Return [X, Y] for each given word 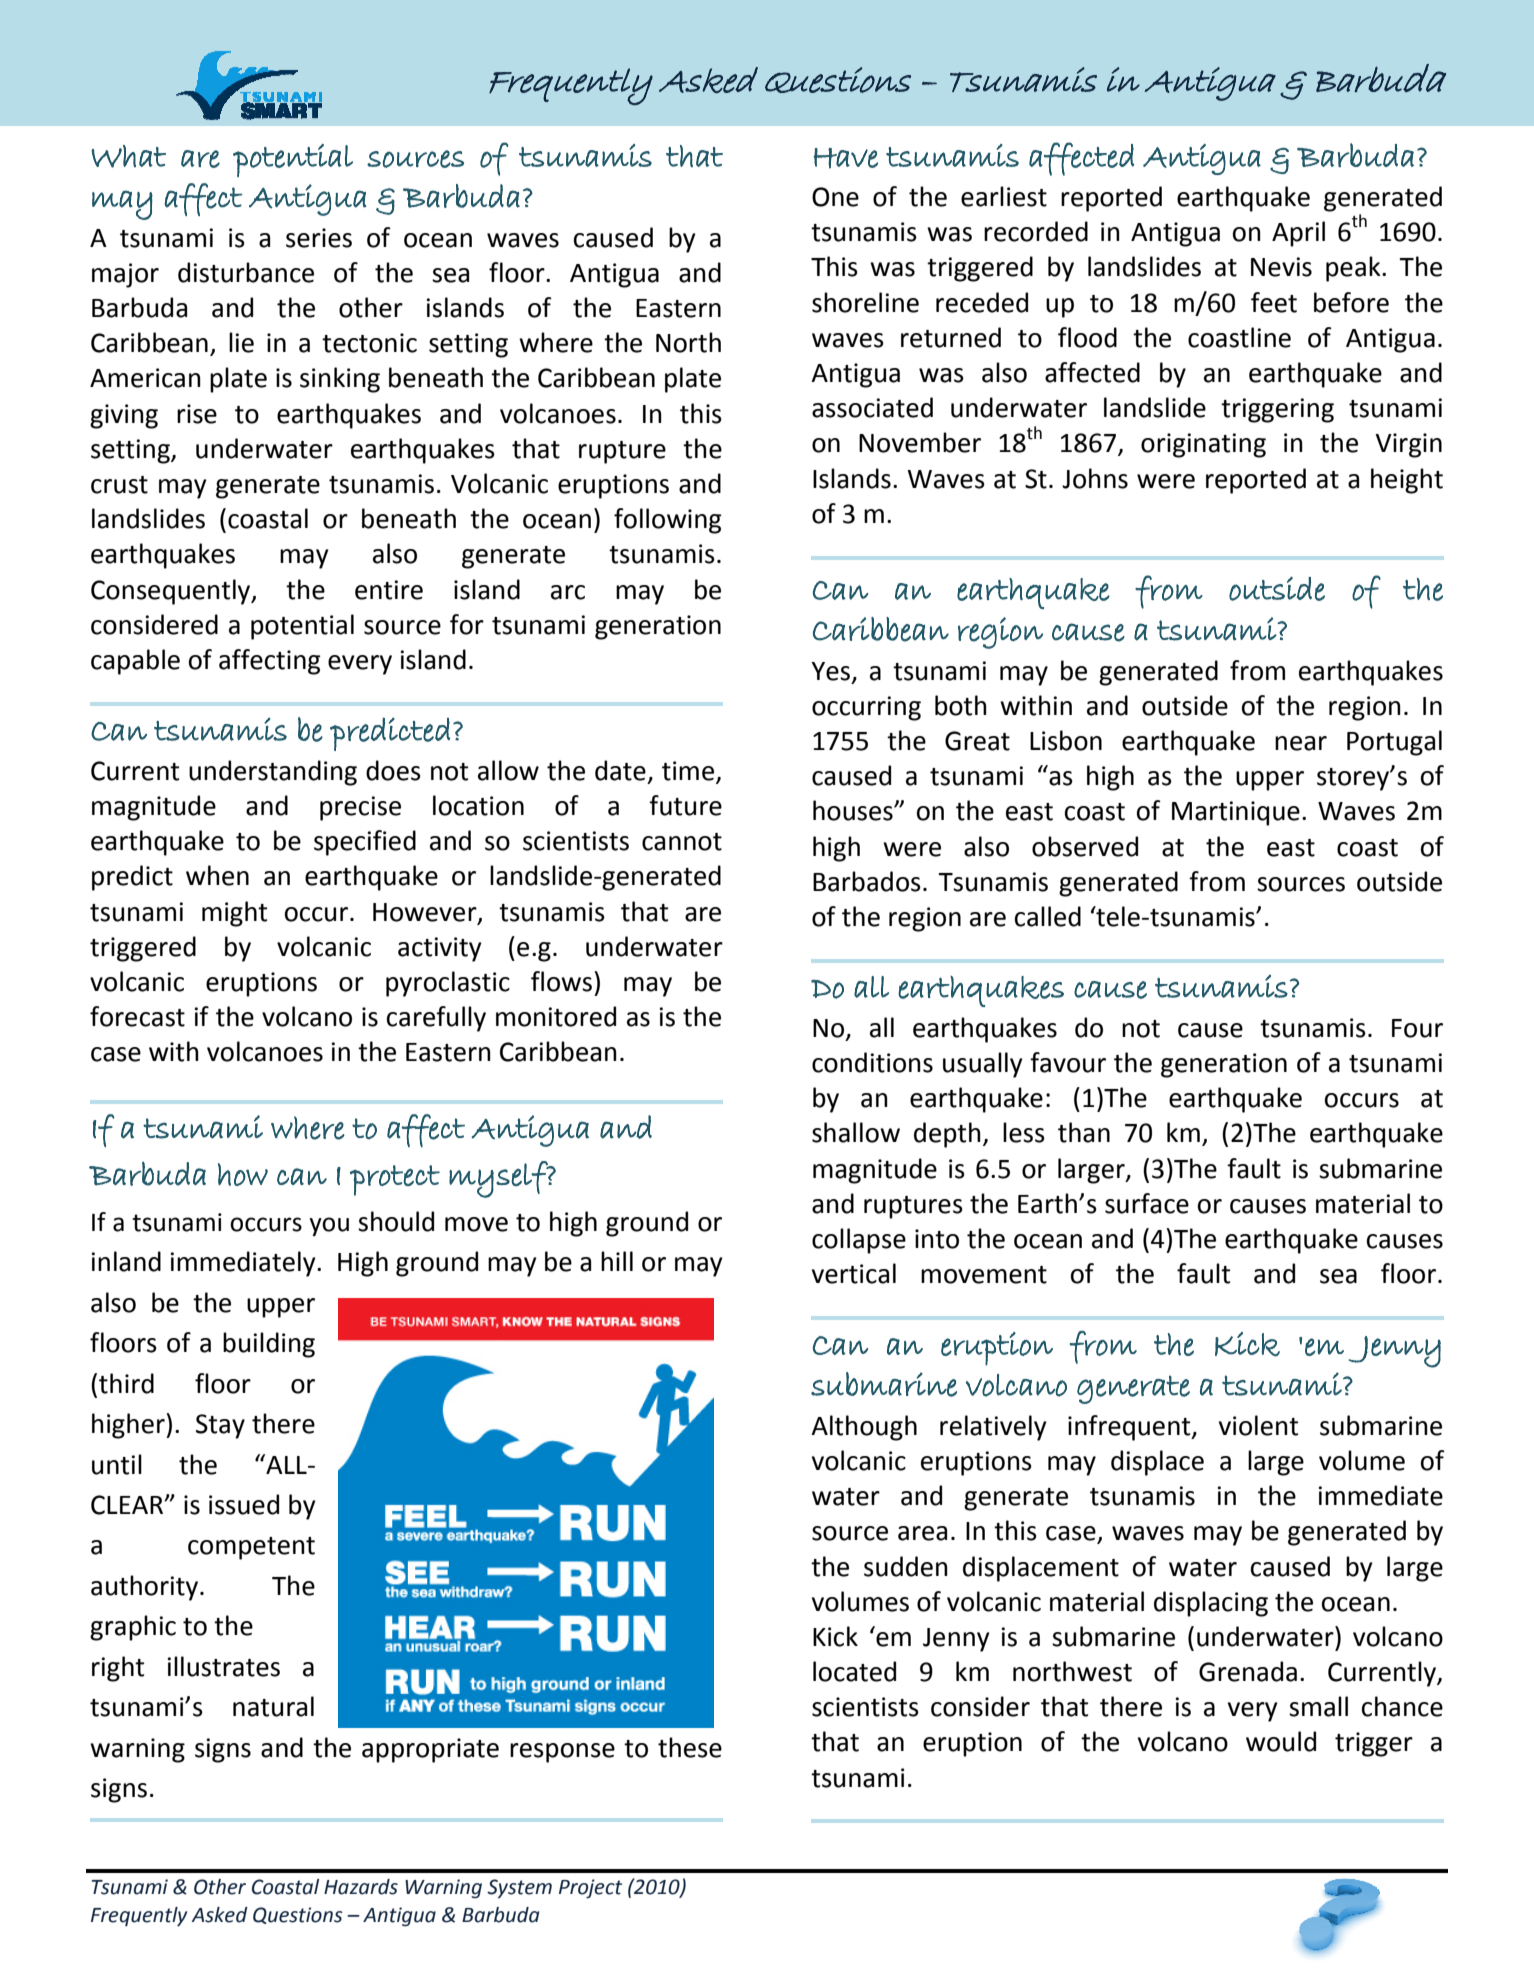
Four [1417, 1028]
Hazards [361, 1887]
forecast [137, 1016]
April [1298, 234]
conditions [872, 1062]
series [319, 238]
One [835, 197]
